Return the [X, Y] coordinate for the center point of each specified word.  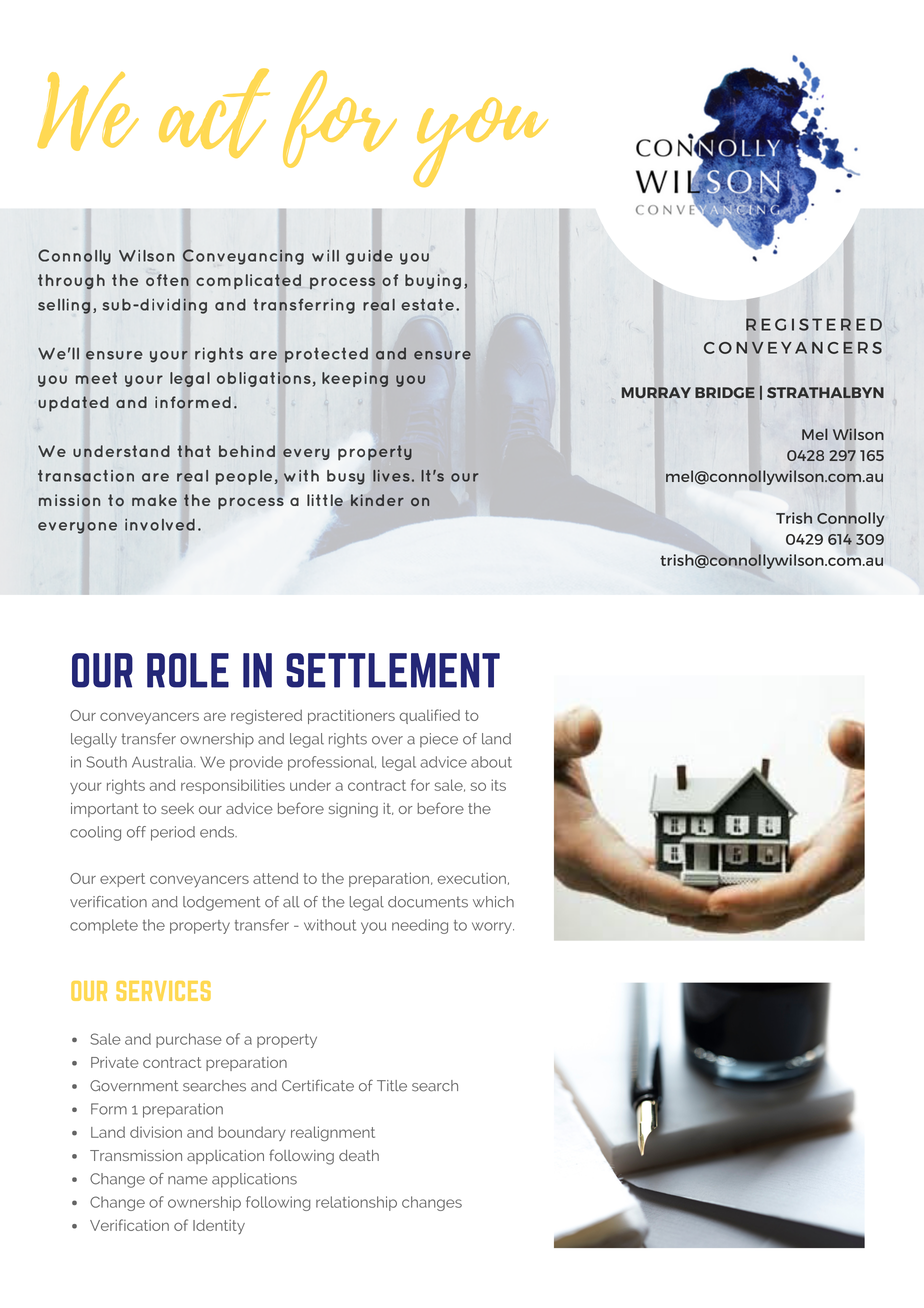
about [491, 762]
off [136, 832]
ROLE [188, 670]
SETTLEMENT [393, 670]
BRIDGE [725, 392]
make [154, 500]
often [167, 280]
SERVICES [163, 991]
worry [493, 928]
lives [391, 476]
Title [392, 1086]
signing [353, 810]
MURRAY [656, 392]
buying [433, 281]
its [498, 785]
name [188, 1180]
